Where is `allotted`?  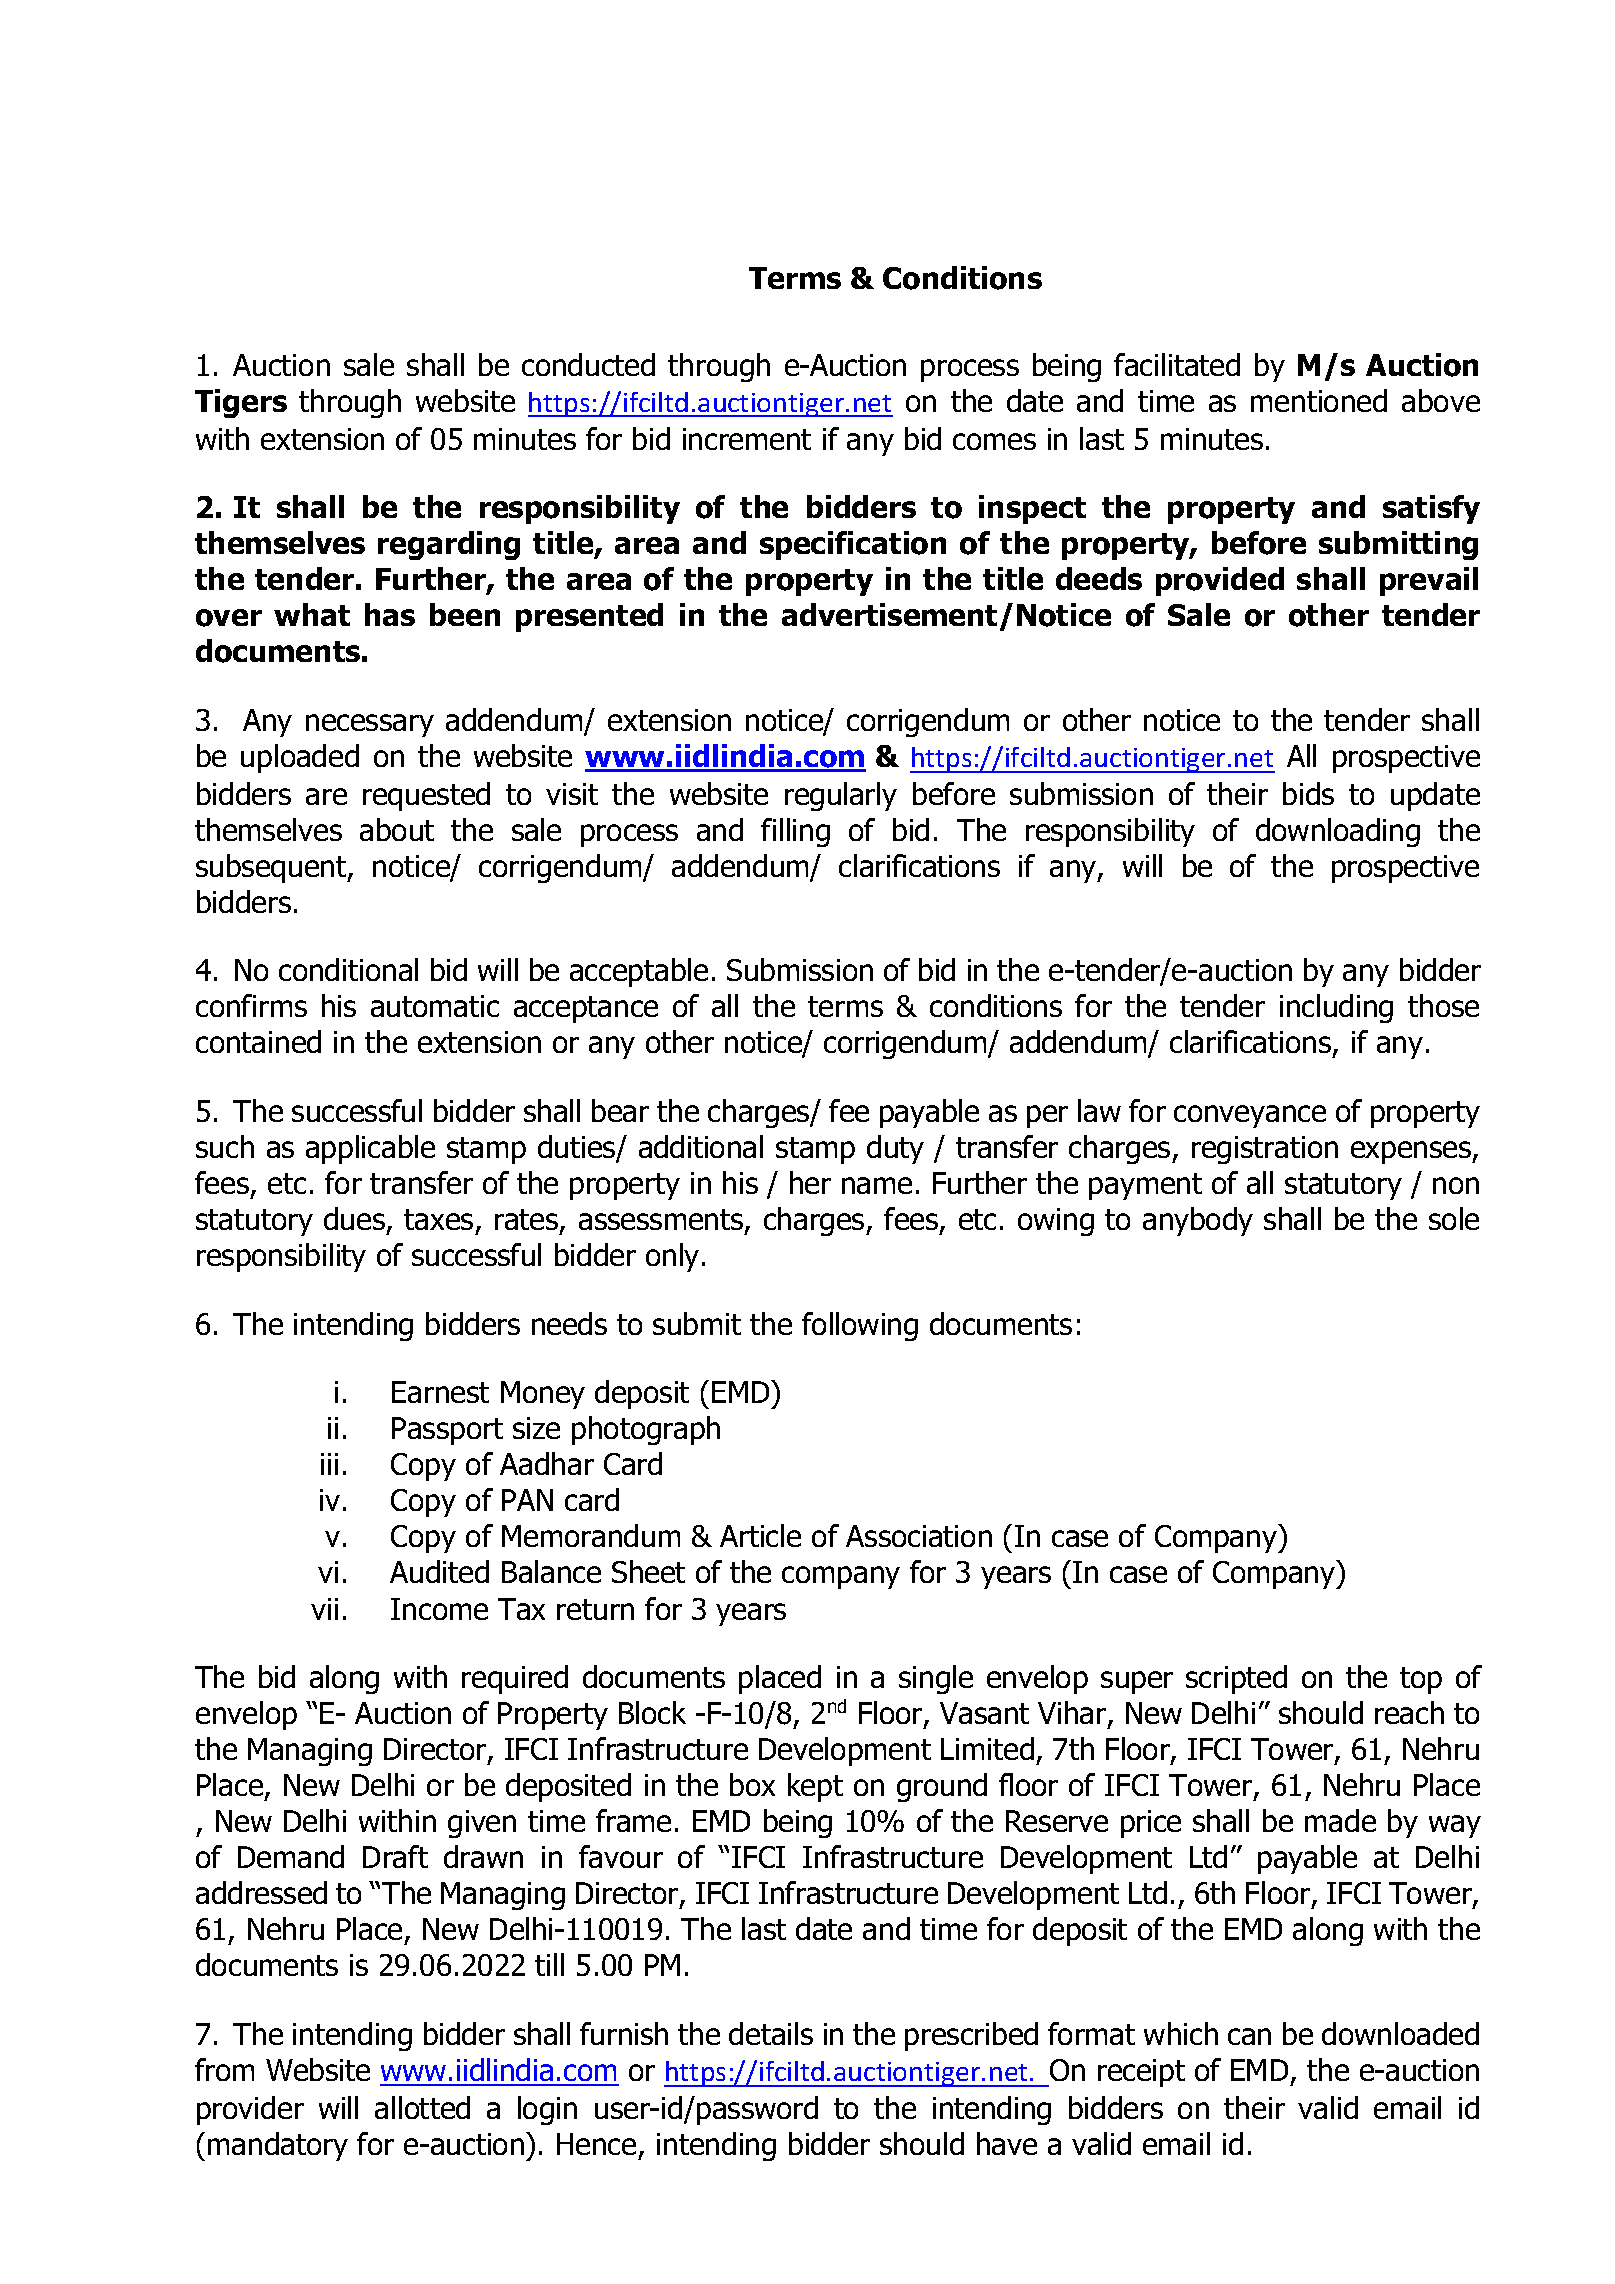 allotted is located at coordinates (422, 2107).
